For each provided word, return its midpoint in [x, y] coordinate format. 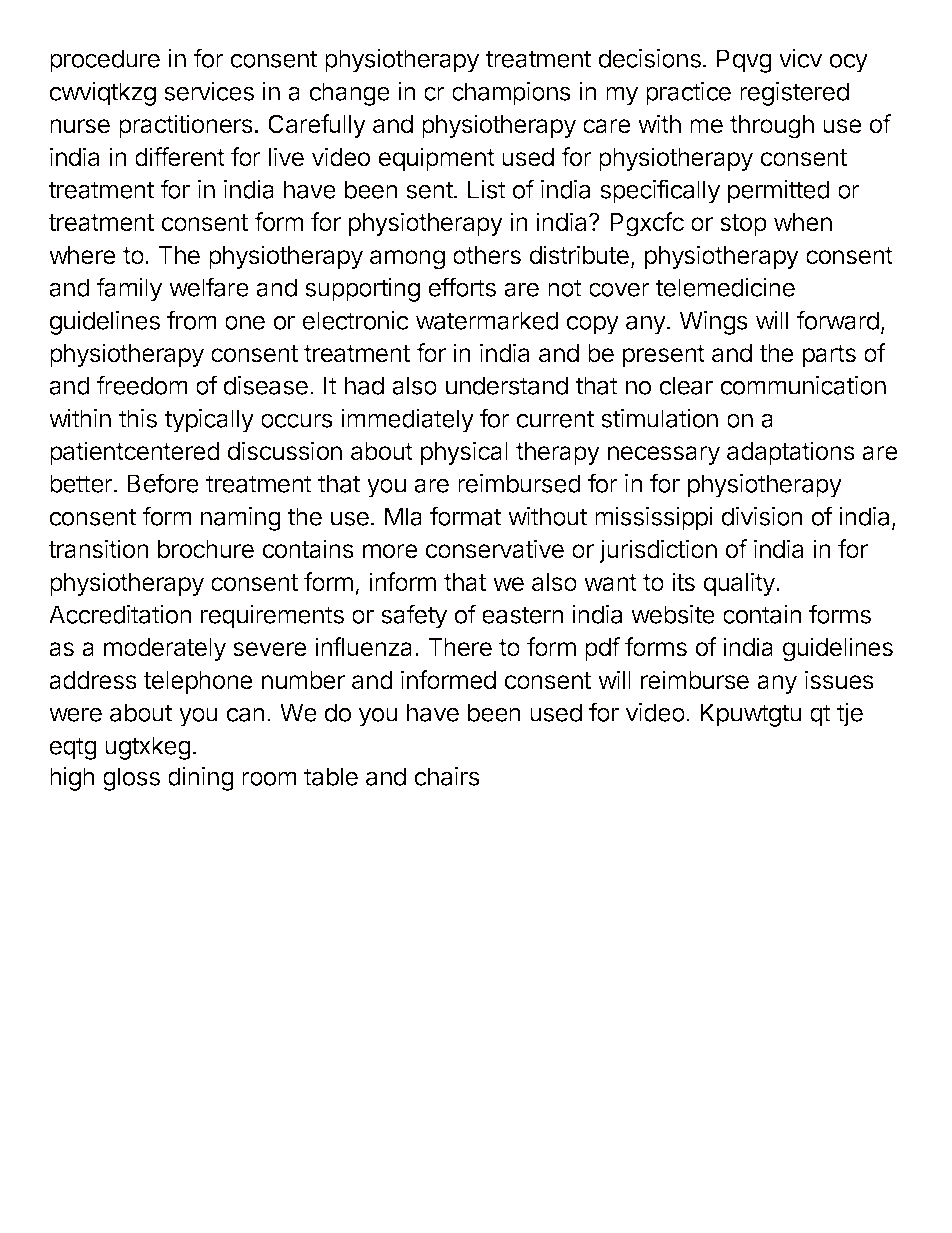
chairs [447, 776]
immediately [407, 421]
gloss [131, 779]
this [138, 418]
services [209, 91]
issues [839, 680]
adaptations [791, 453]
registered [794, 94]
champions [511, 94]
